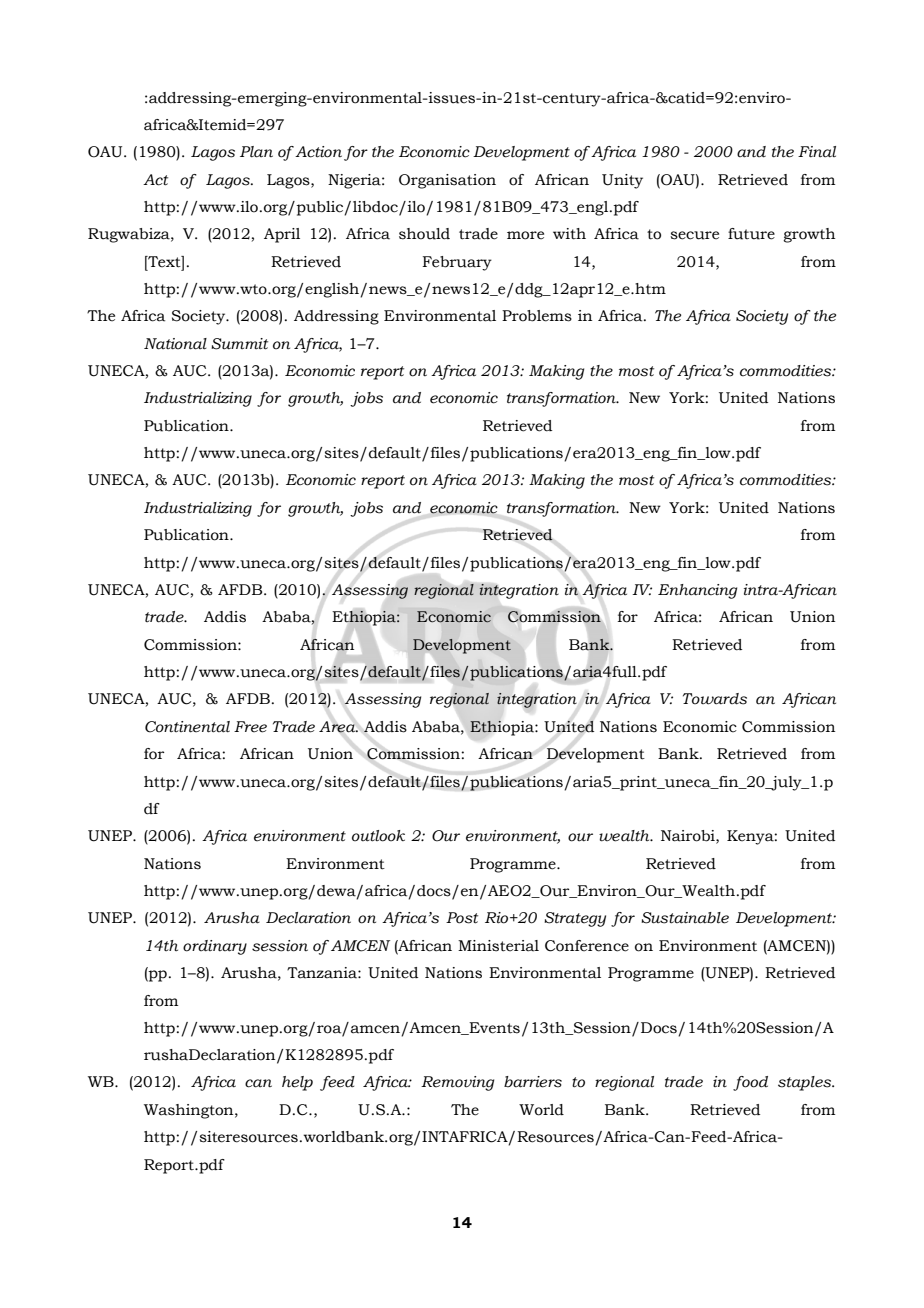 This screenshot has width=924, height=1308. What do you see at coordinates (694, 235) in the screenshot?
I see `secure` at bounding box center [694, 235].
